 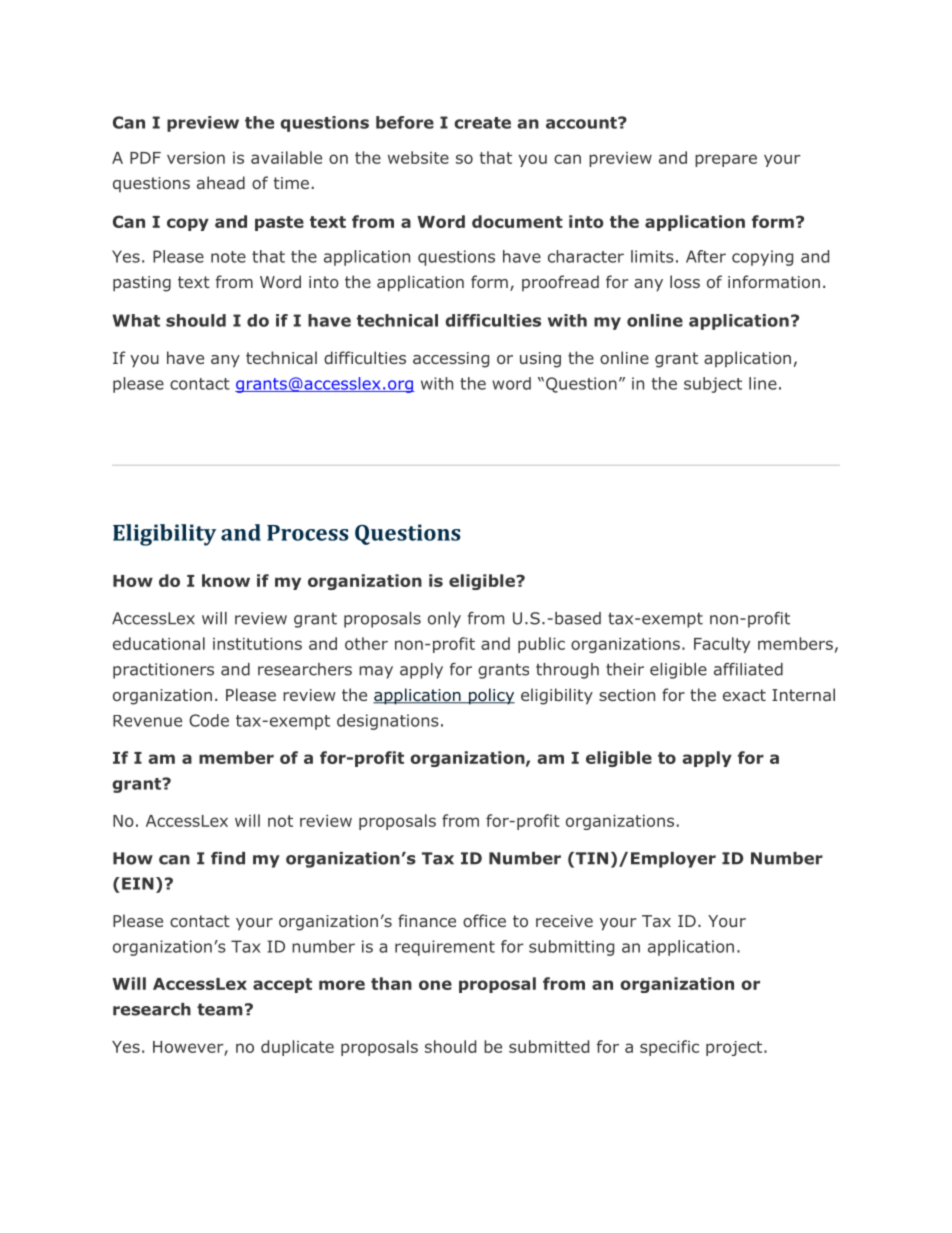 What do you see at coordinates (220, 1009) in the screenshot?
I see `team` at bounding box center [220, 1009].
